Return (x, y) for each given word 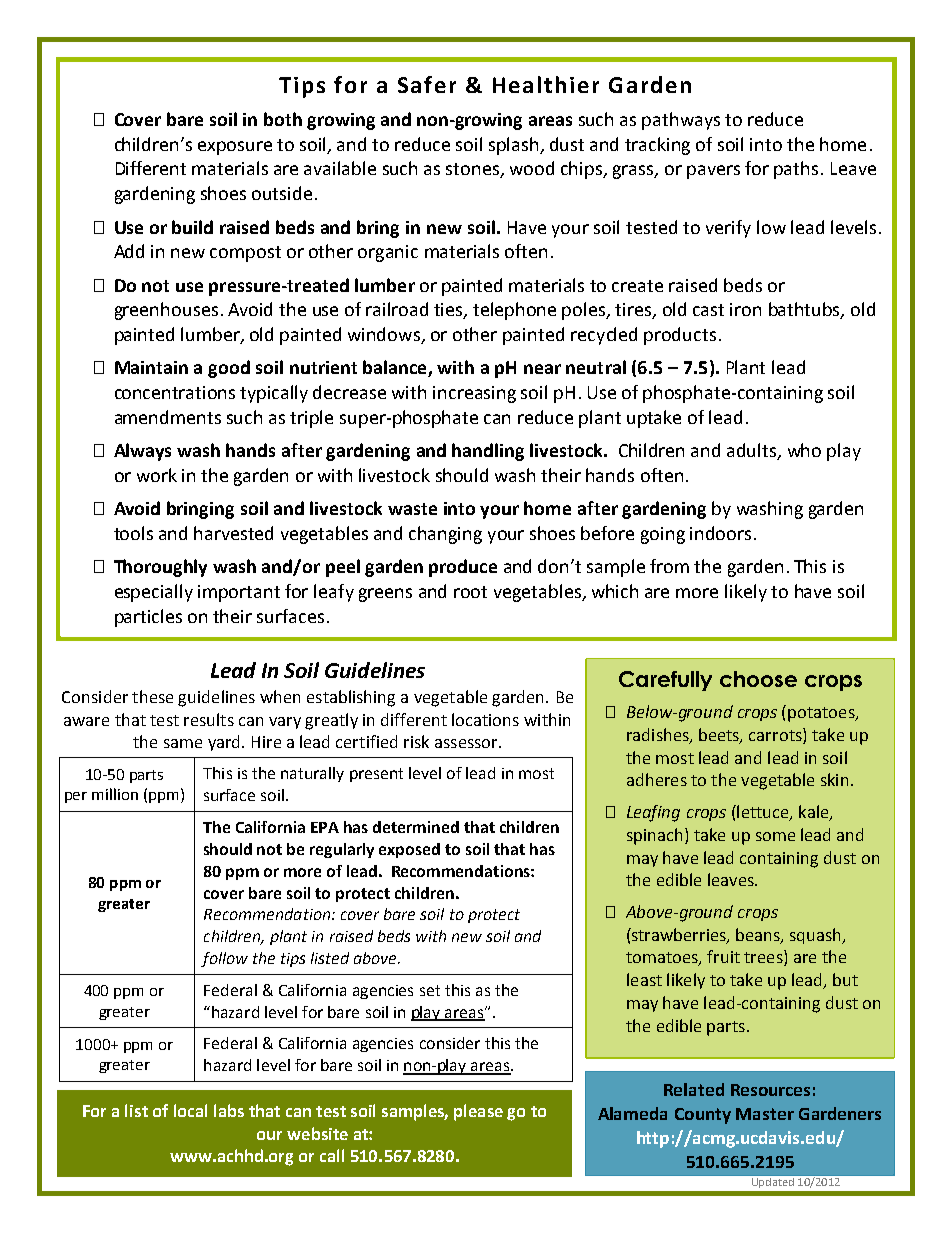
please (478, 1112)
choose (758, 679)
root (470, 592)
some (775, 836)
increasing (474, 394)
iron (745, 309)
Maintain (151, 367)
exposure (235, 148)
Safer (427, 84)
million (115, 794)
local (190, 1110)
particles (148, 618)
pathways (681, 121)
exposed (409, 850)
